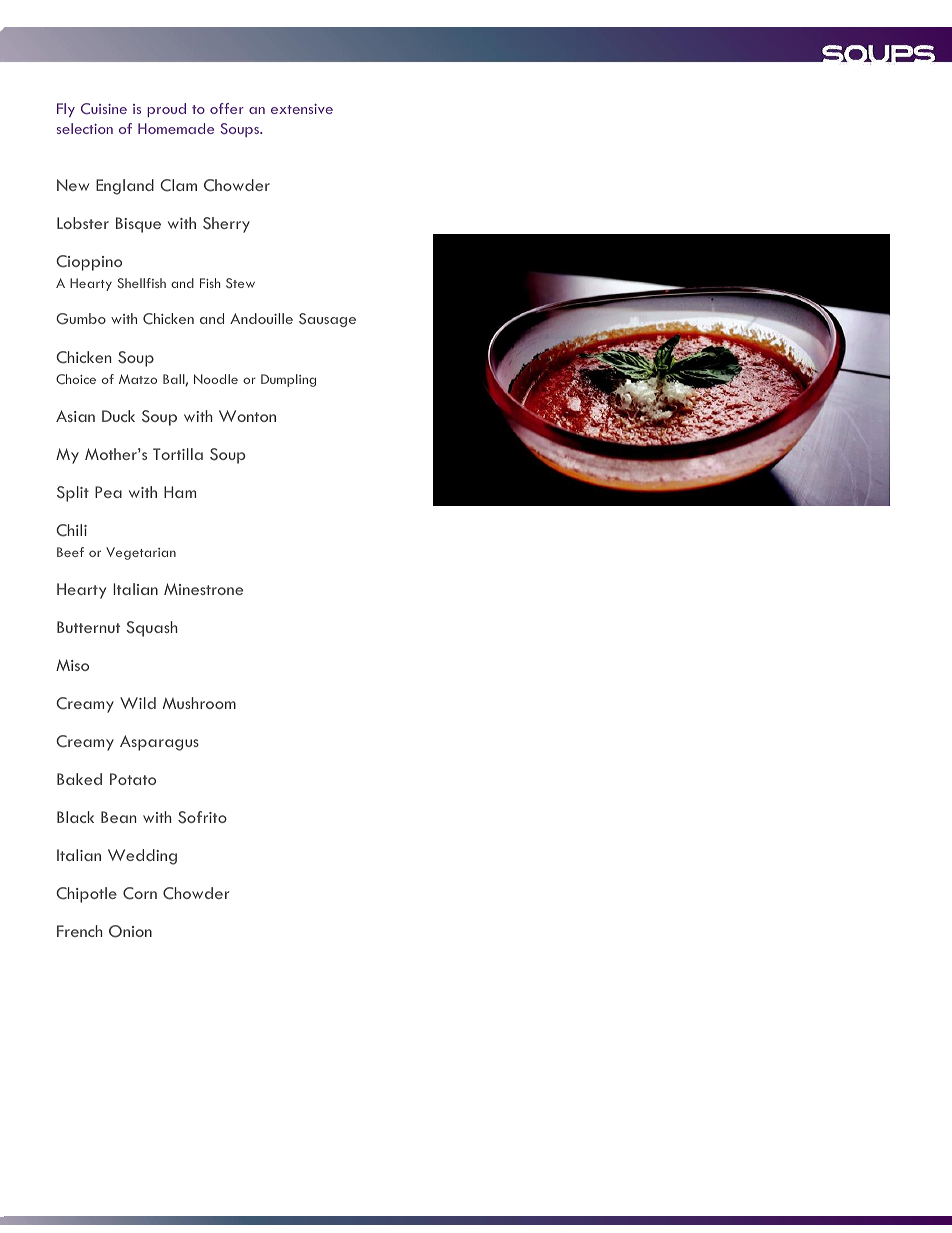 This image has height=1233, width=952. What do you see at coordinates (81, 319) in the image?
I see `Gumbo` at bounding box center [81, 319].
